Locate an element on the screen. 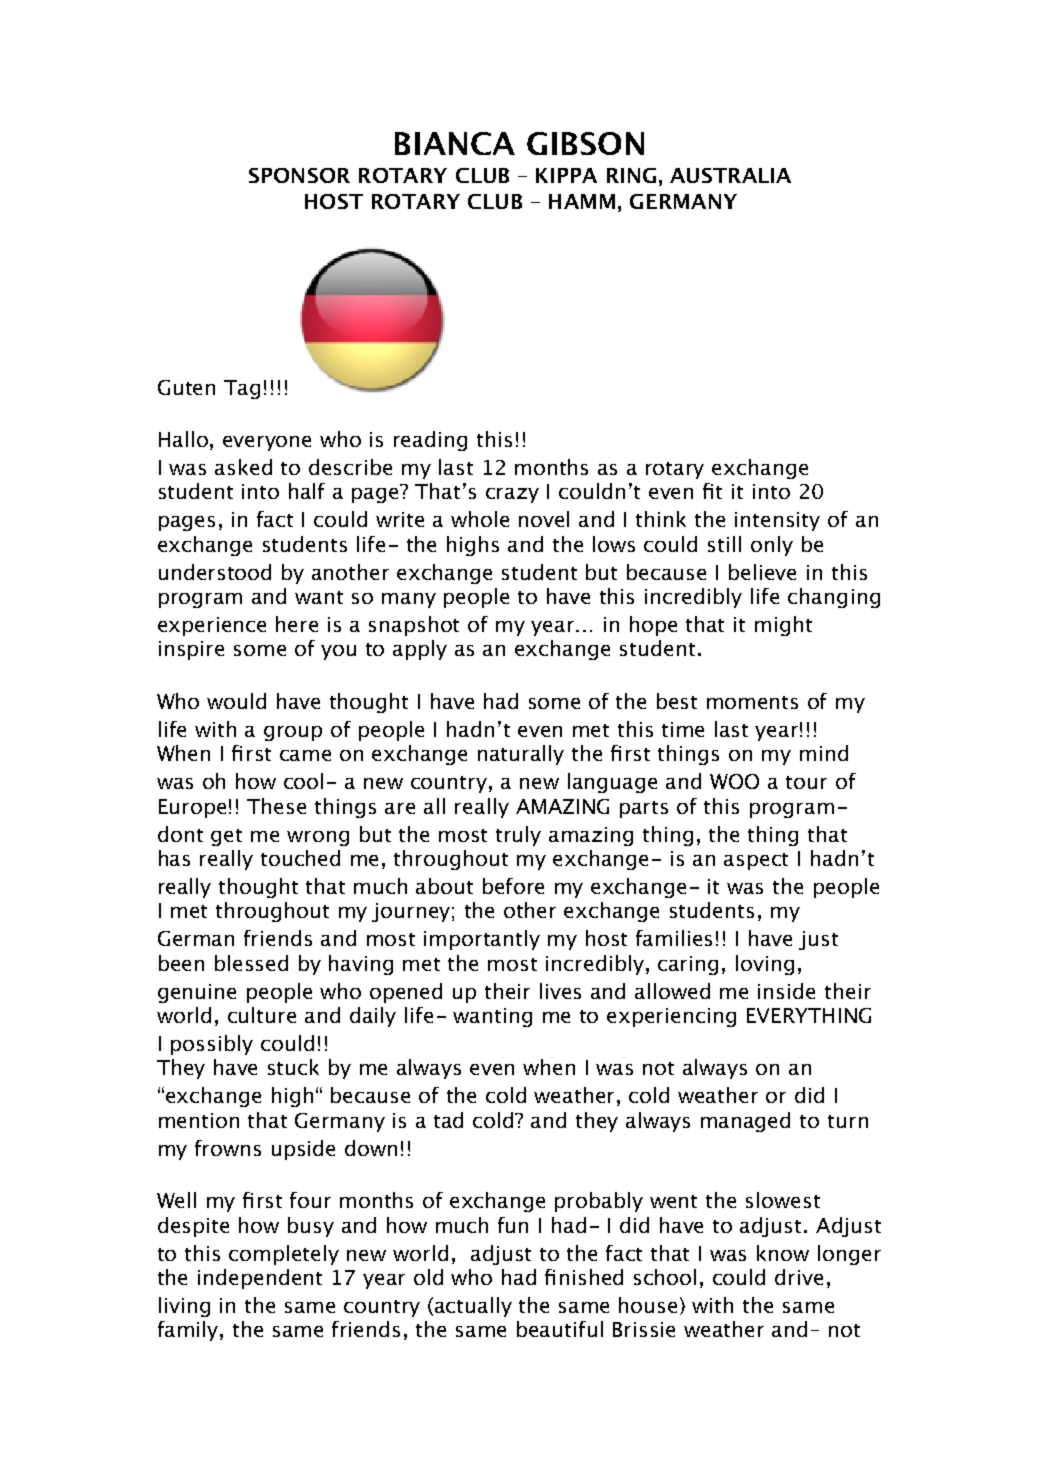 The width and height of the screenshot is (1040, 1470). culture is located at coordinates (262, 1015).
